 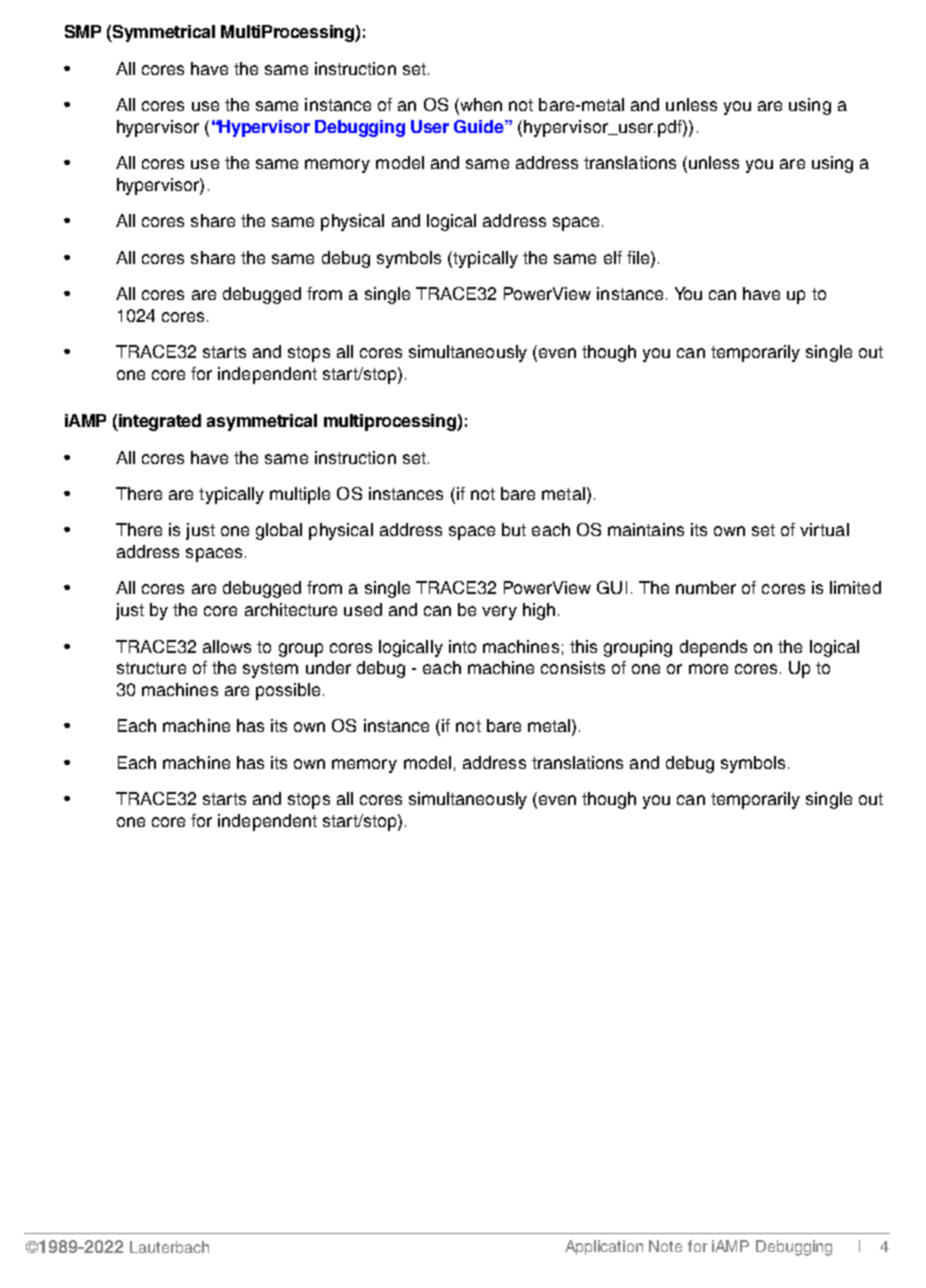 I want to click on file, so click(x=639, y=257).
